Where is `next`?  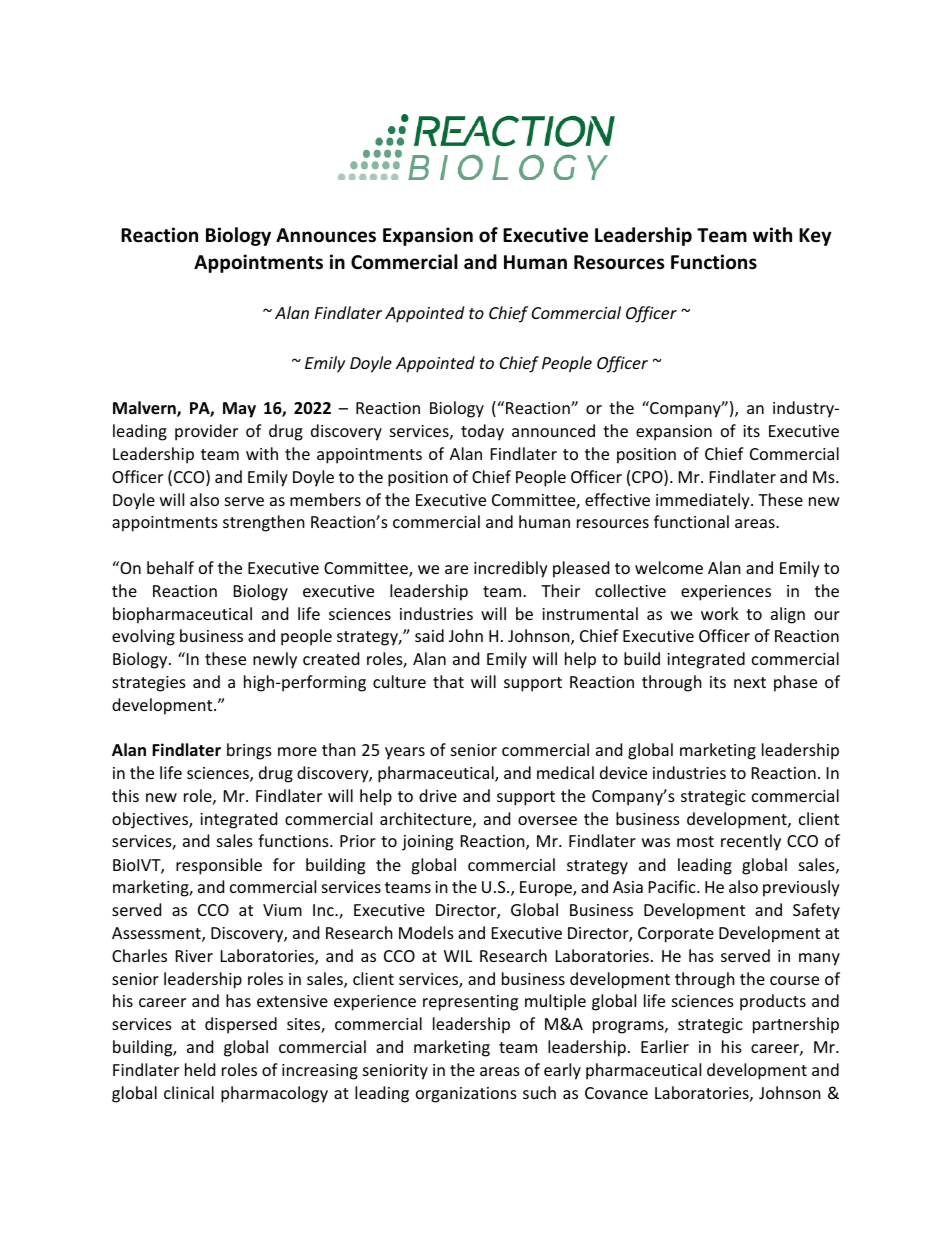 next is located at coordinates (750, 682).
